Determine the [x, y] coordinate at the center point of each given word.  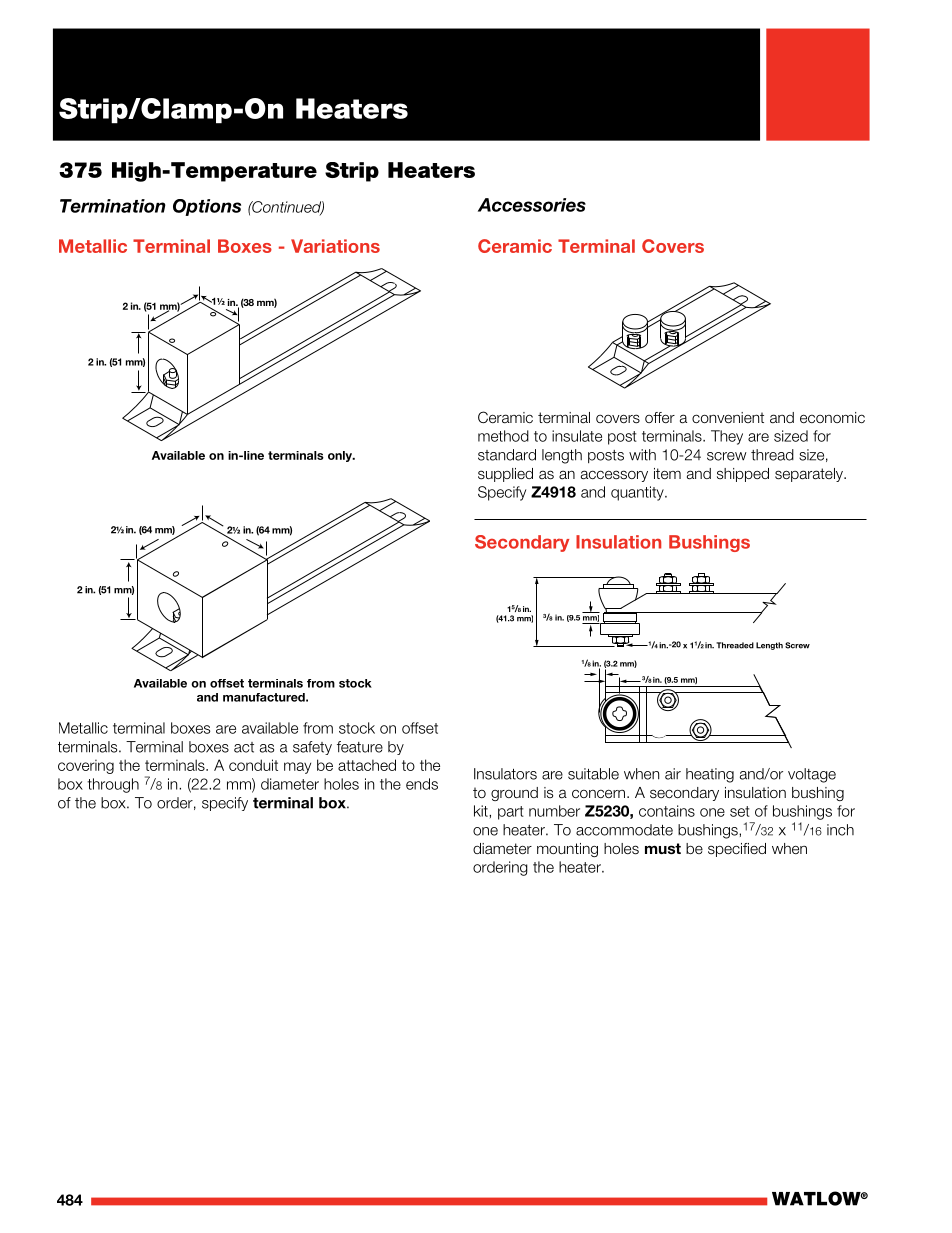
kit [482, 811]
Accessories [532, 205]
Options [207, 207]
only [341, 456]
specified [737, 850]
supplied [505, 475]
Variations [335, 246]
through [113, 785]
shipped [743, 475]
